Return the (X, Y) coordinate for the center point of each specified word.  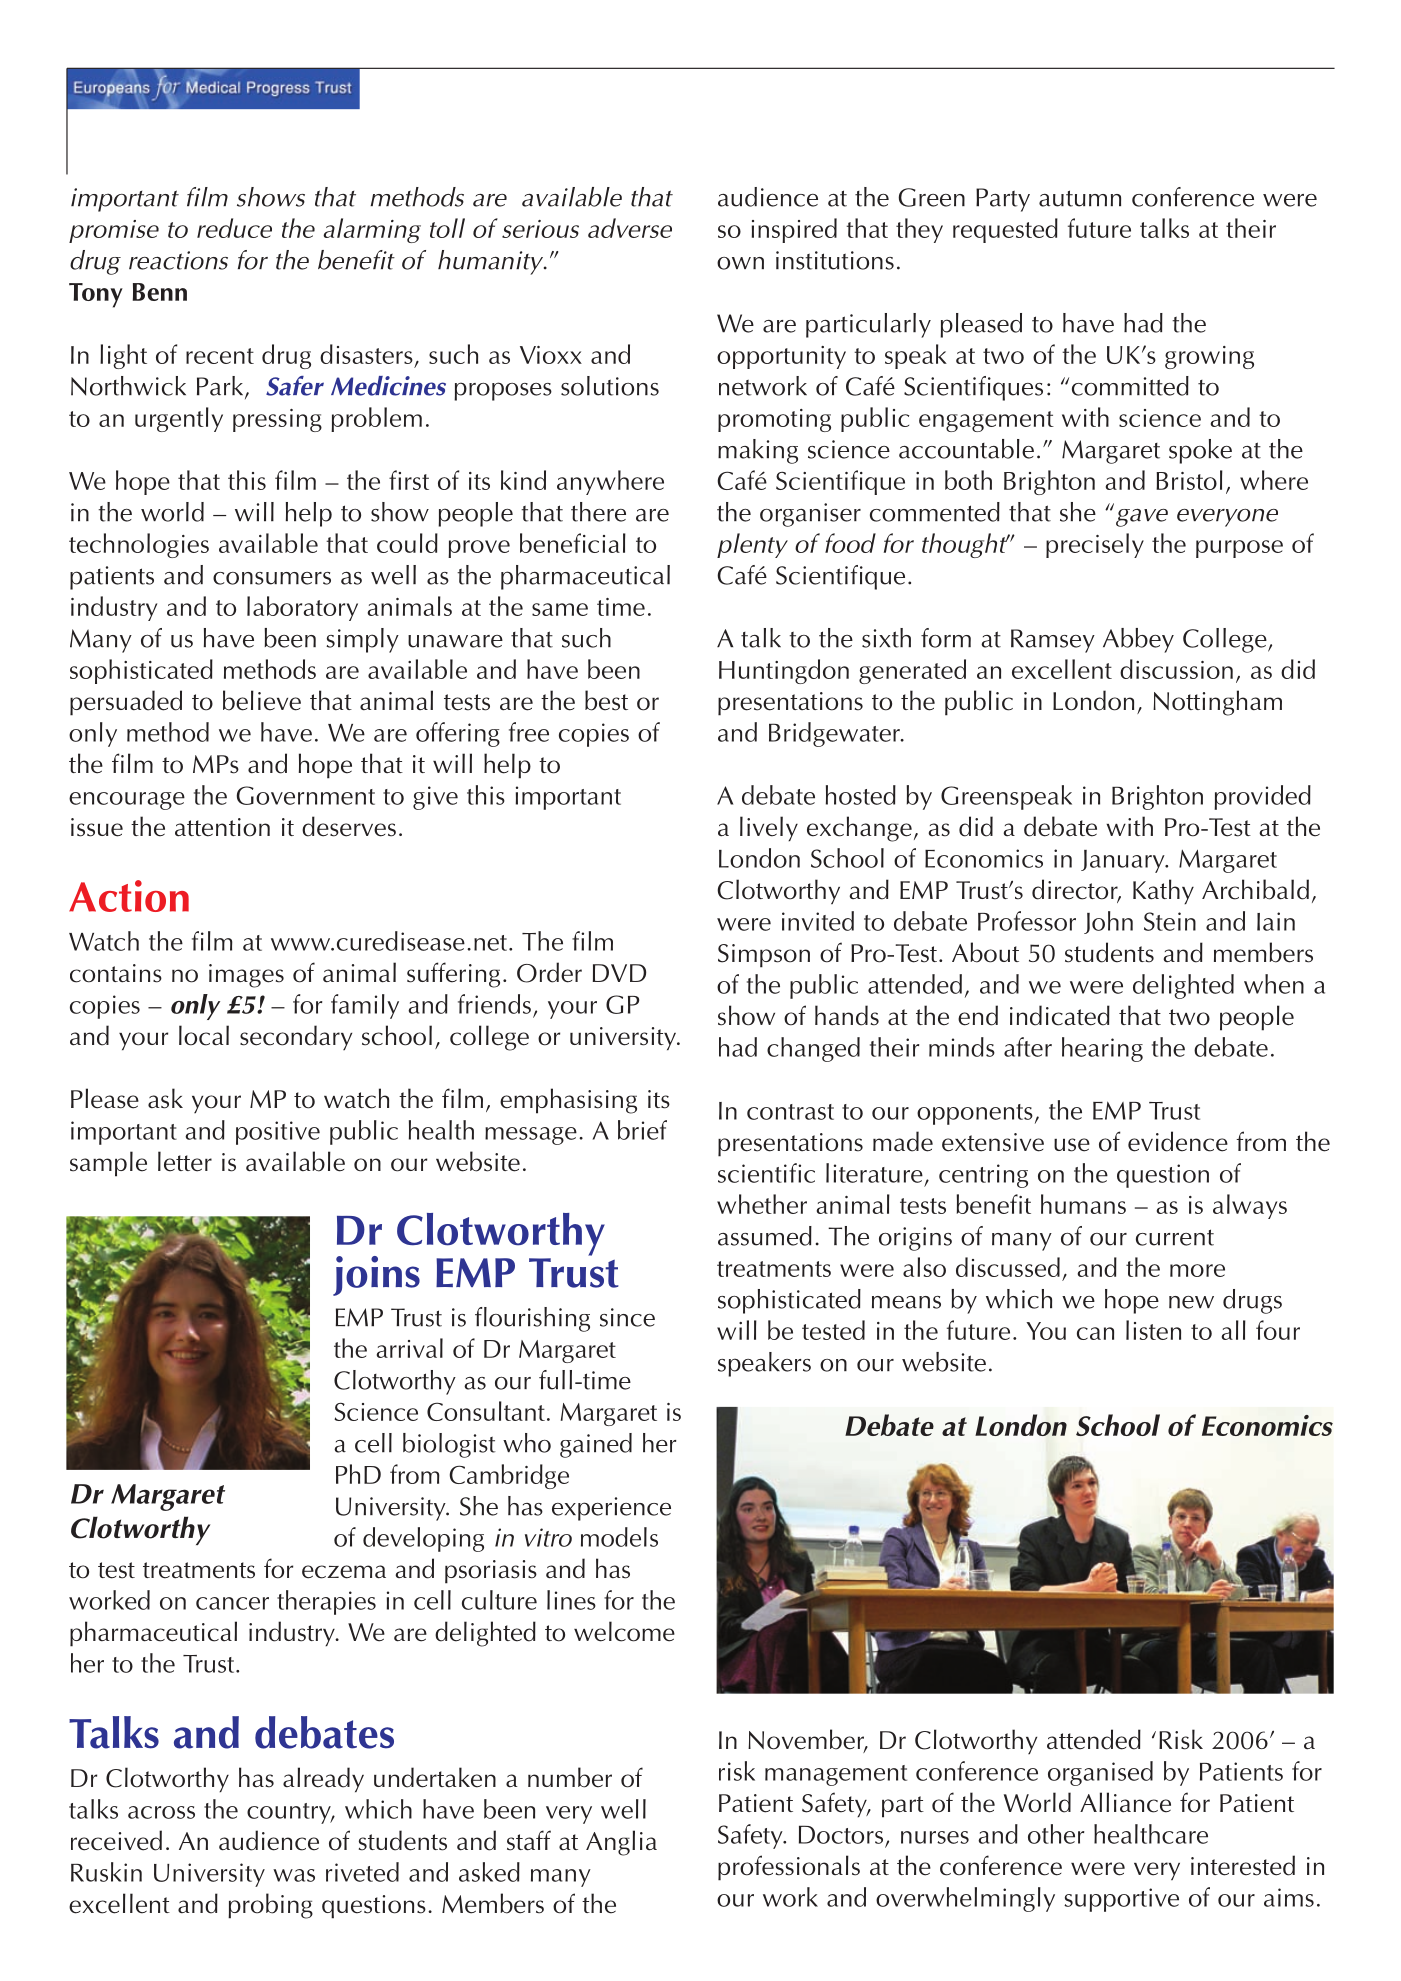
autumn (1080, 198)
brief (642, 1130)
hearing (1102, 1049)
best (606, 700)
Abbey (1138, 640)
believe (262, 700)
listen (1153, 1330)
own (740, 263)
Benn (160, 292)
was (294, 1875)
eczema (344, 1572)
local (204, 1035)
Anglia (621, 1843)
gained (596, 1445)
